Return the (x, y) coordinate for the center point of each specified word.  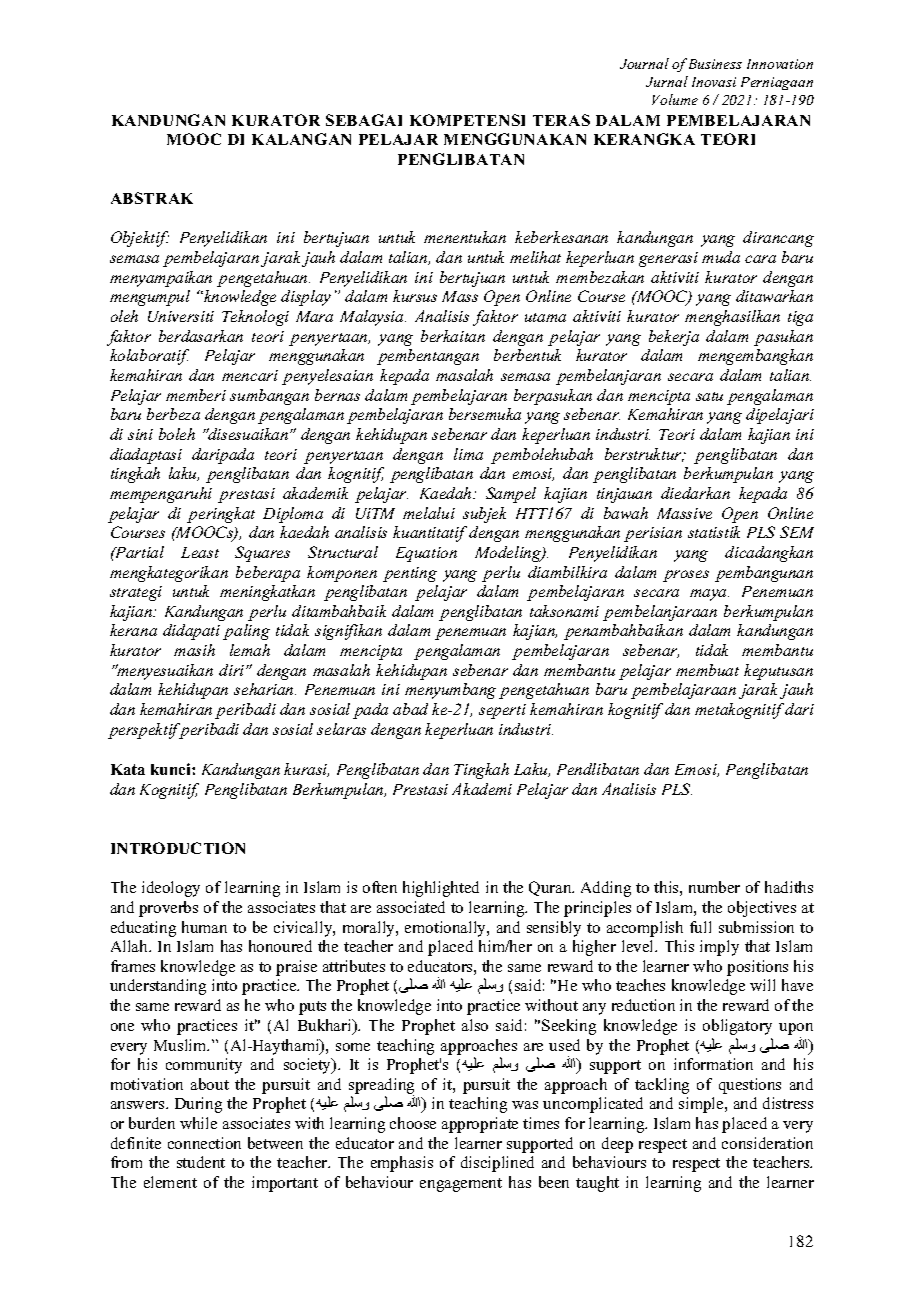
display (306, 298)
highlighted (441, 889)
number (714, 887)
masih (194, 650)
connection (204, 1143)
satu (709, 396)
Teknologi (255, 318)
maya (709, 595)
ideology (171, 889)
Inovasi (714, 82)
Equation (426, 554)
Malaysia (373, 318)
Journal (644, 63)
